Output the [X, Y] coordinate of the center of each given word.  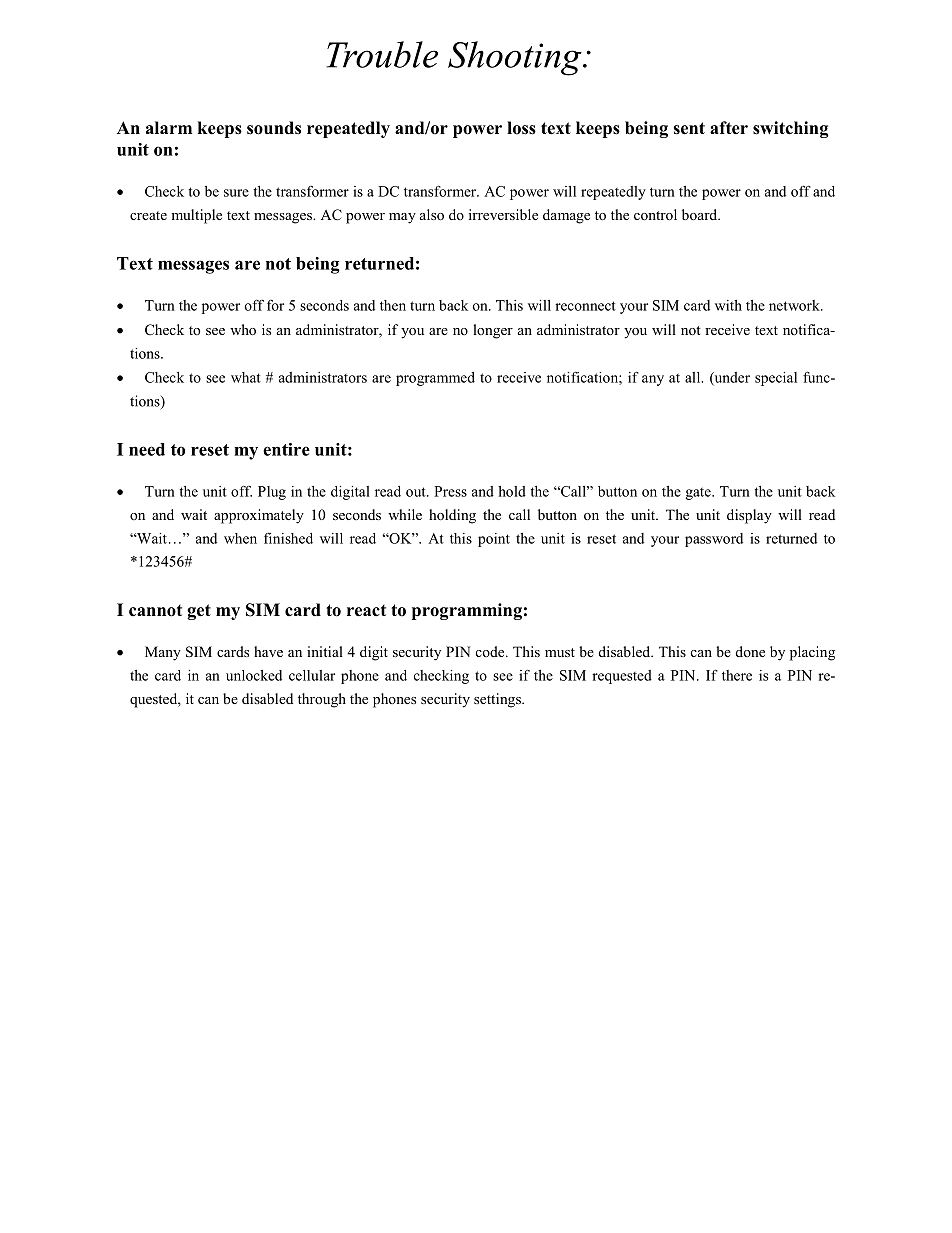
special [776, 379]
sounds [274, 128]
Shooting [516, 58]
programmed [435, 379]
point [494, 540]
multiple [196, 216]
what [246, 377]
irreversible [503, 214]
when [240, 538]
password [714, 540]
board [701, 214]
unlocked [254, 675]
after [729, 128]
